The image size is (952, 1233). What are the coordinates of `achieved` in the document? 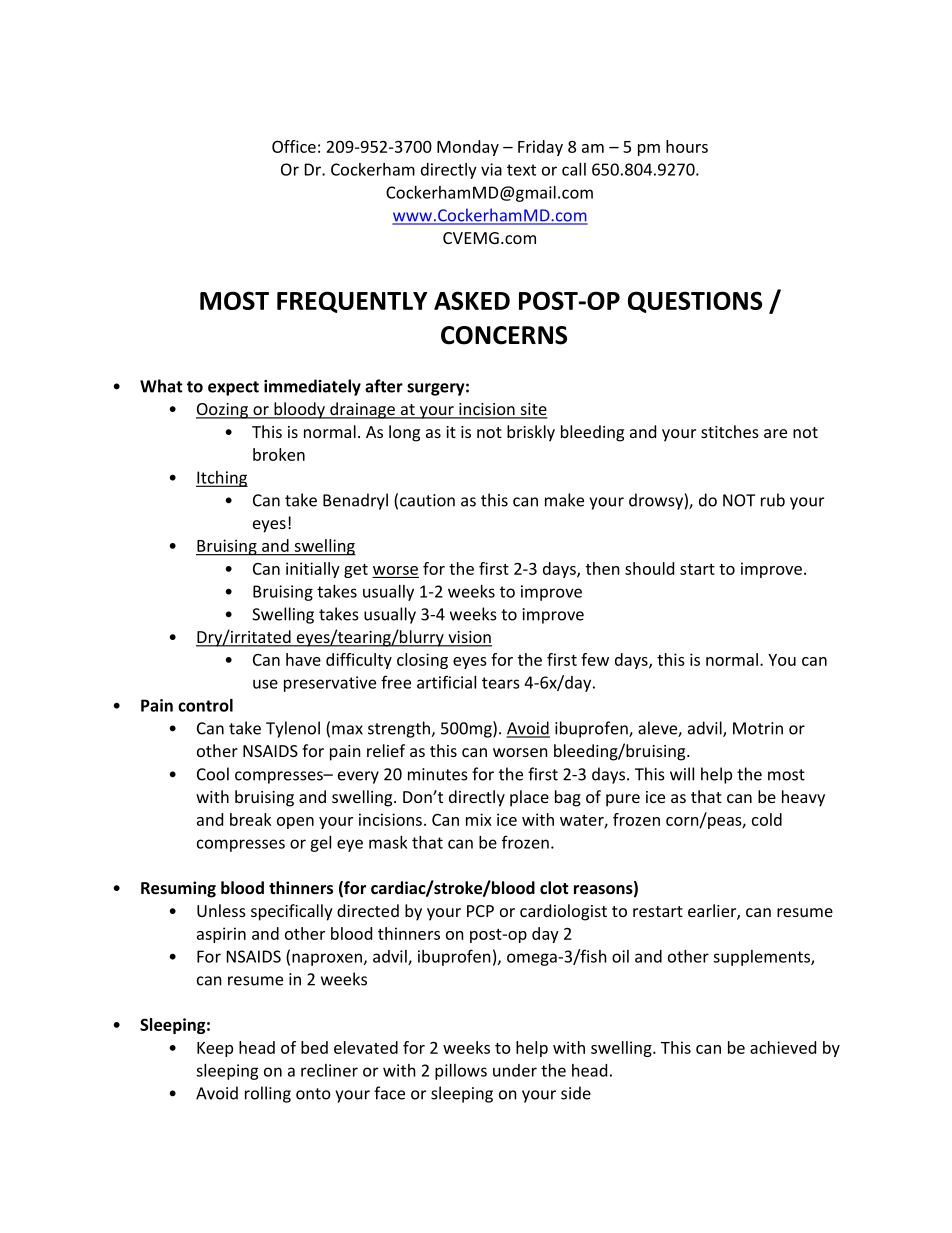 It's located at (783, 1047).
